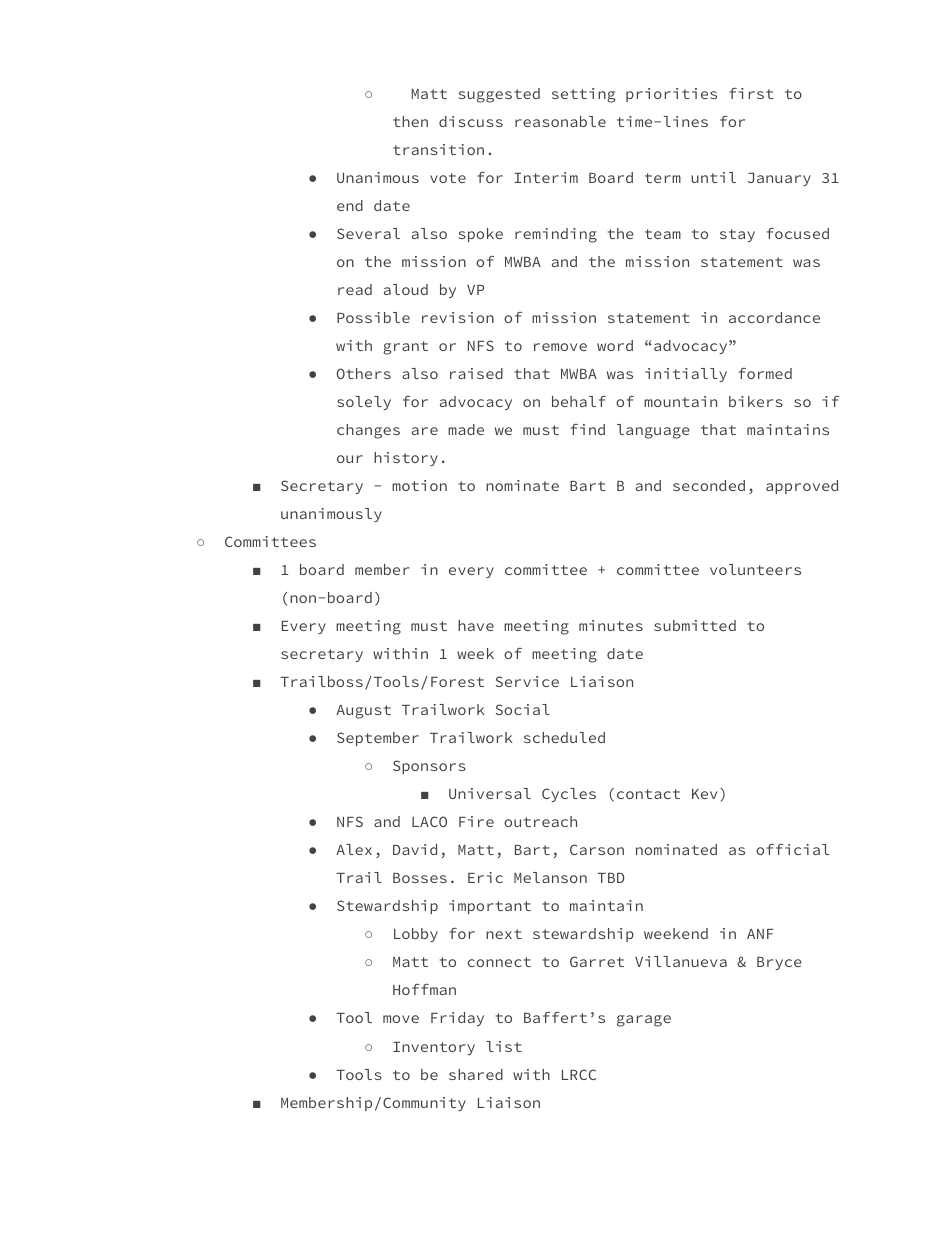 The height and width of the screenshot is (1233, 952). Describe the element at coordinates (615, 345) in the screenshot. I see `word` at that location.
